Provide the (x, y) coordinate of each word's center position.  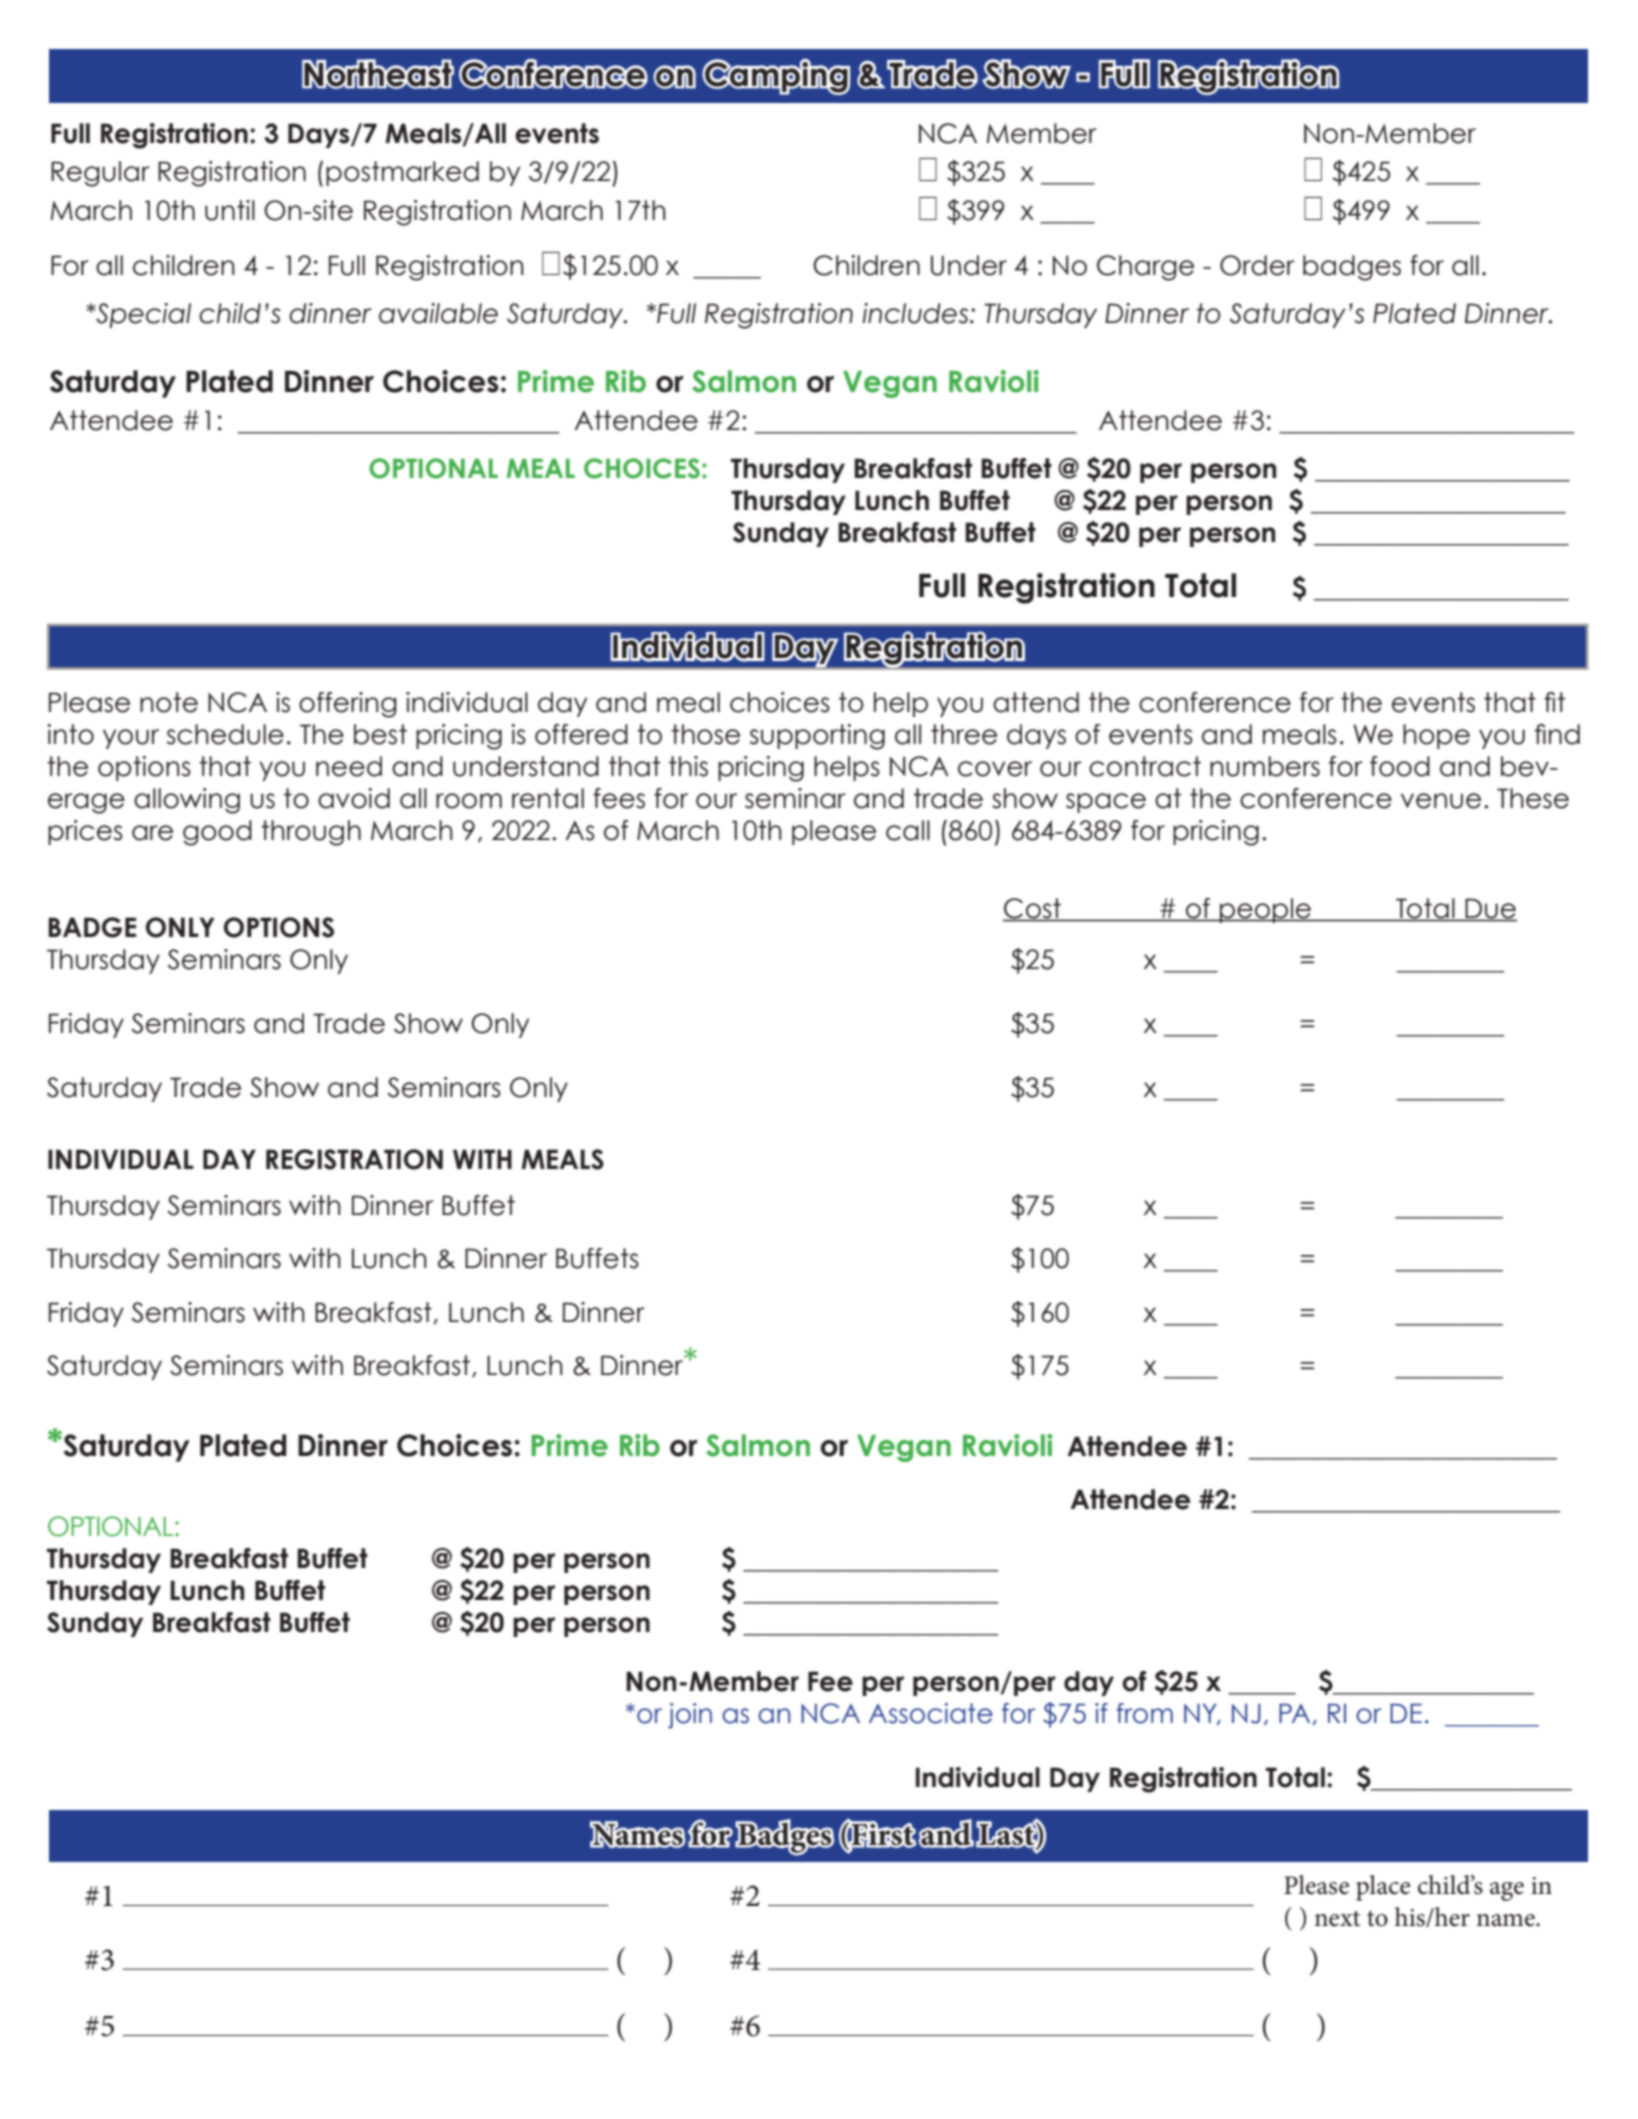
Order (1257, 265)
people (1265, 910)
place (1383, 1888)
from (1144, 1713)
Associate (931, 1713)
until (230, 210)
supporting (817, 737)
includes (917, 313)
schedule (225, 734)
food (1400, 766)
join (690, 1716)
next (1337, 1919)
